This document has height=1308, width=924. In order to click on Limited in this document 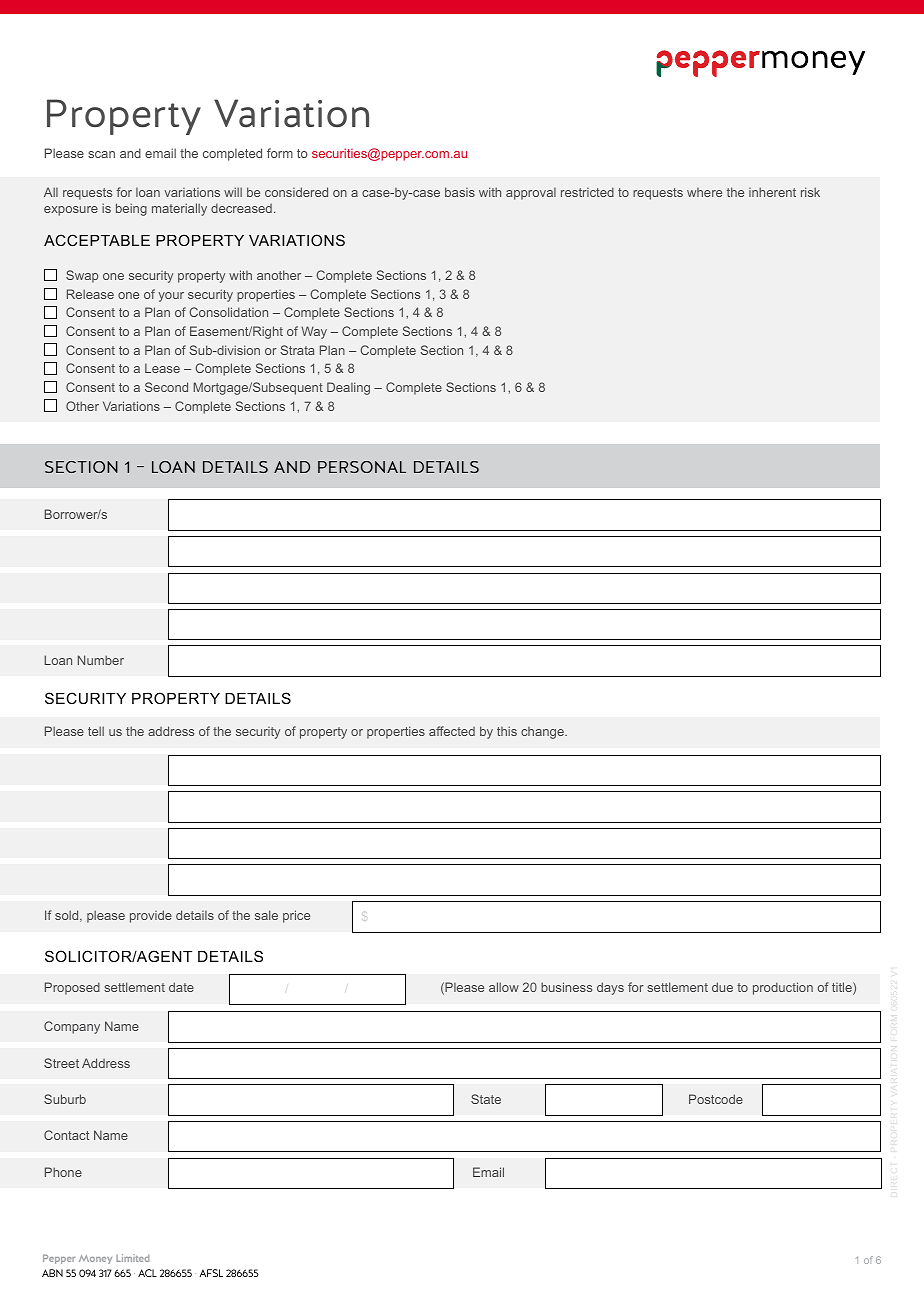, I will do `click(132, 1258)`.
